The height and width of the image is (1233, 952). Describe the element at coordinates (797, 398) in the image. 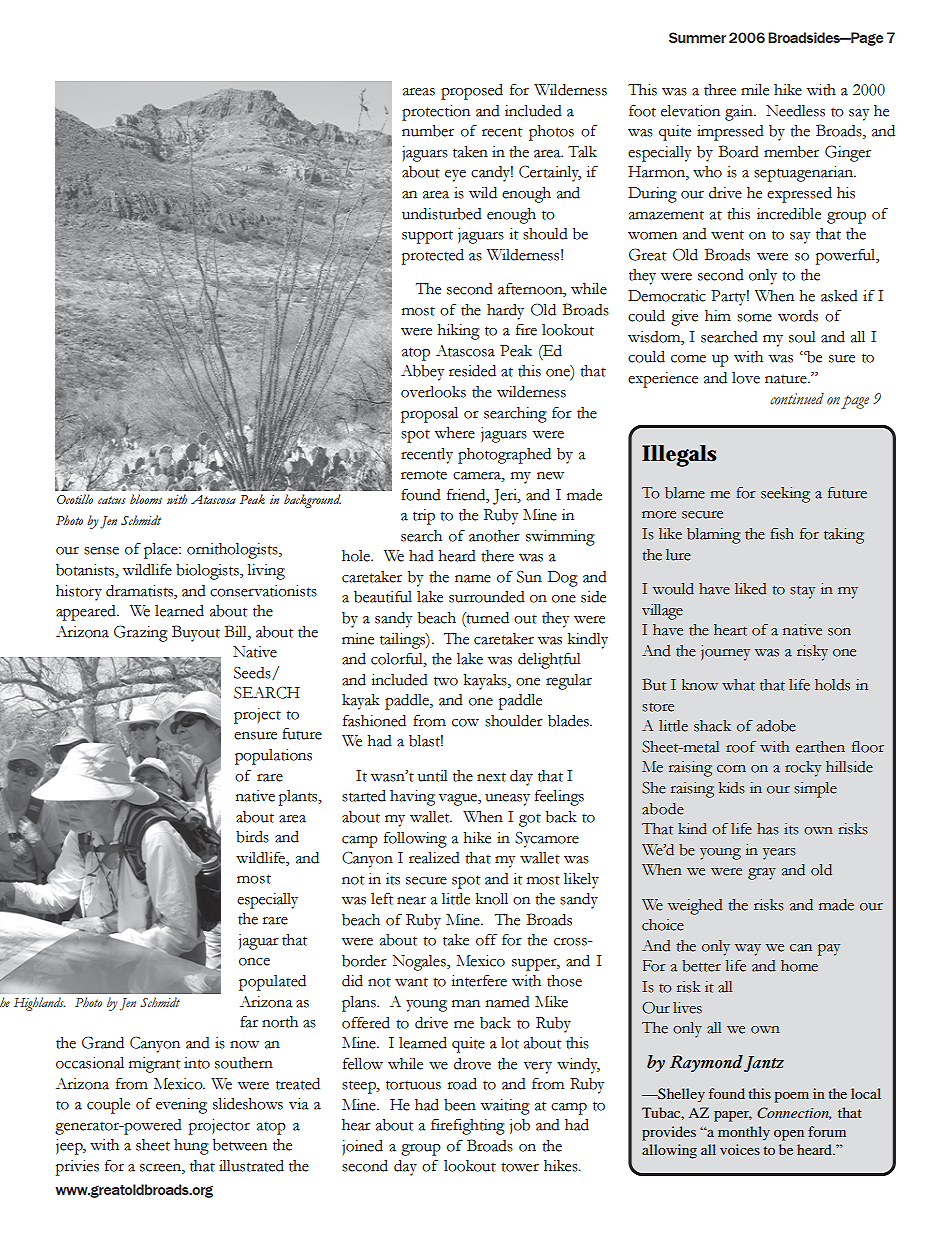

I see `continued` at that location.
